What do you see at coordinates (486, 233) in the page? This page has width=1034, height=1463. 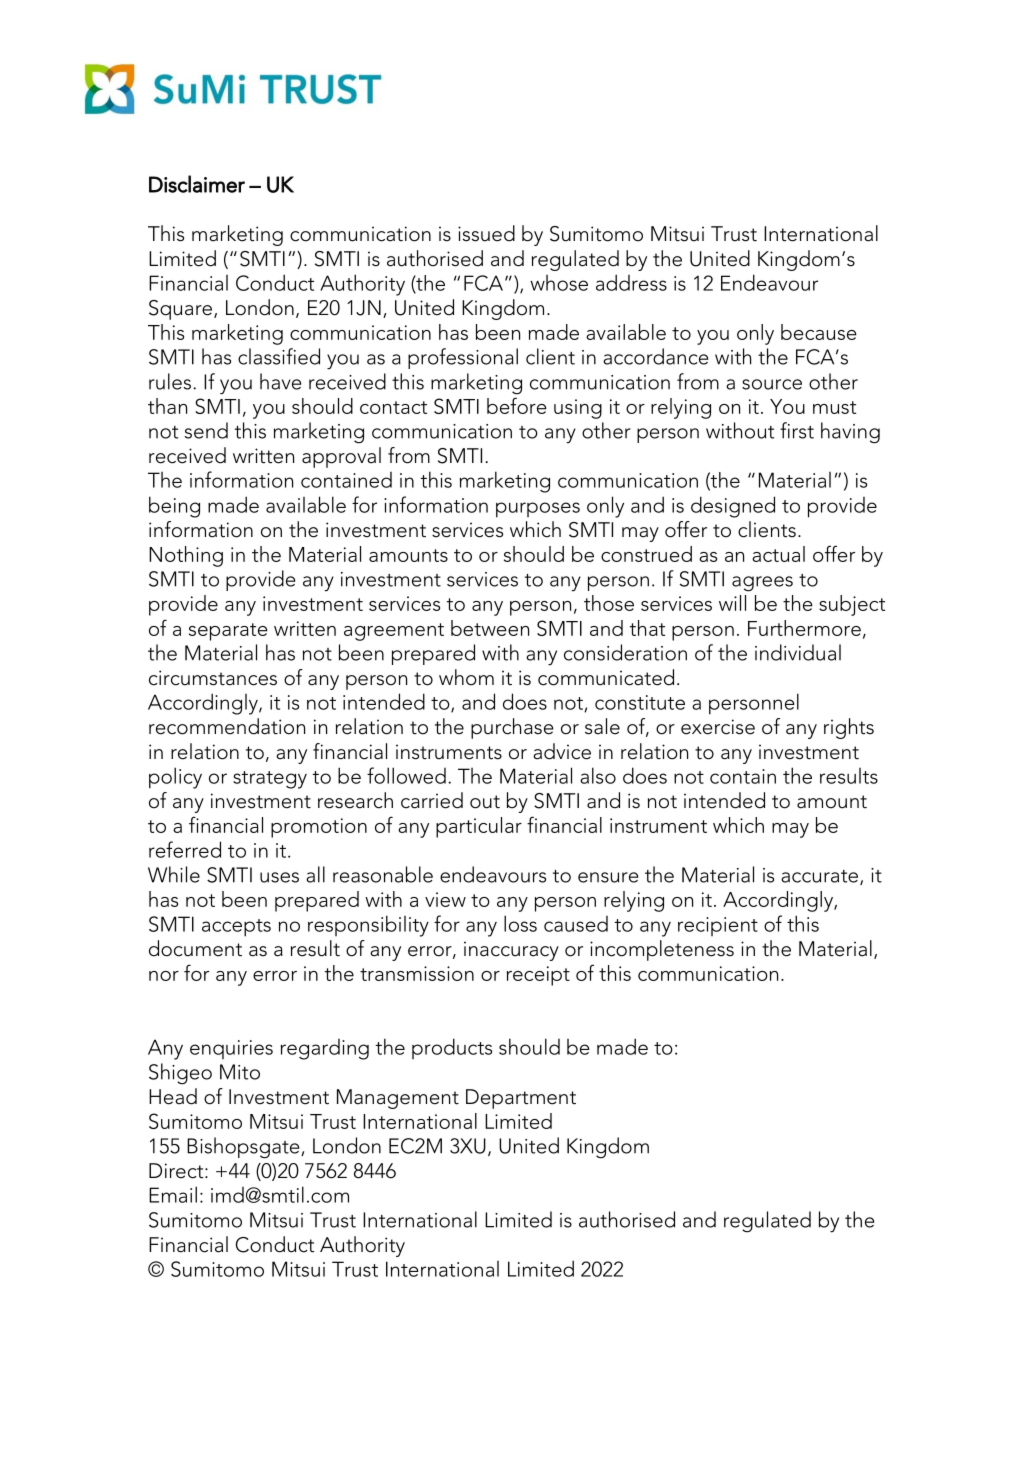 I see `issued` at bounding box center [486, 233].
